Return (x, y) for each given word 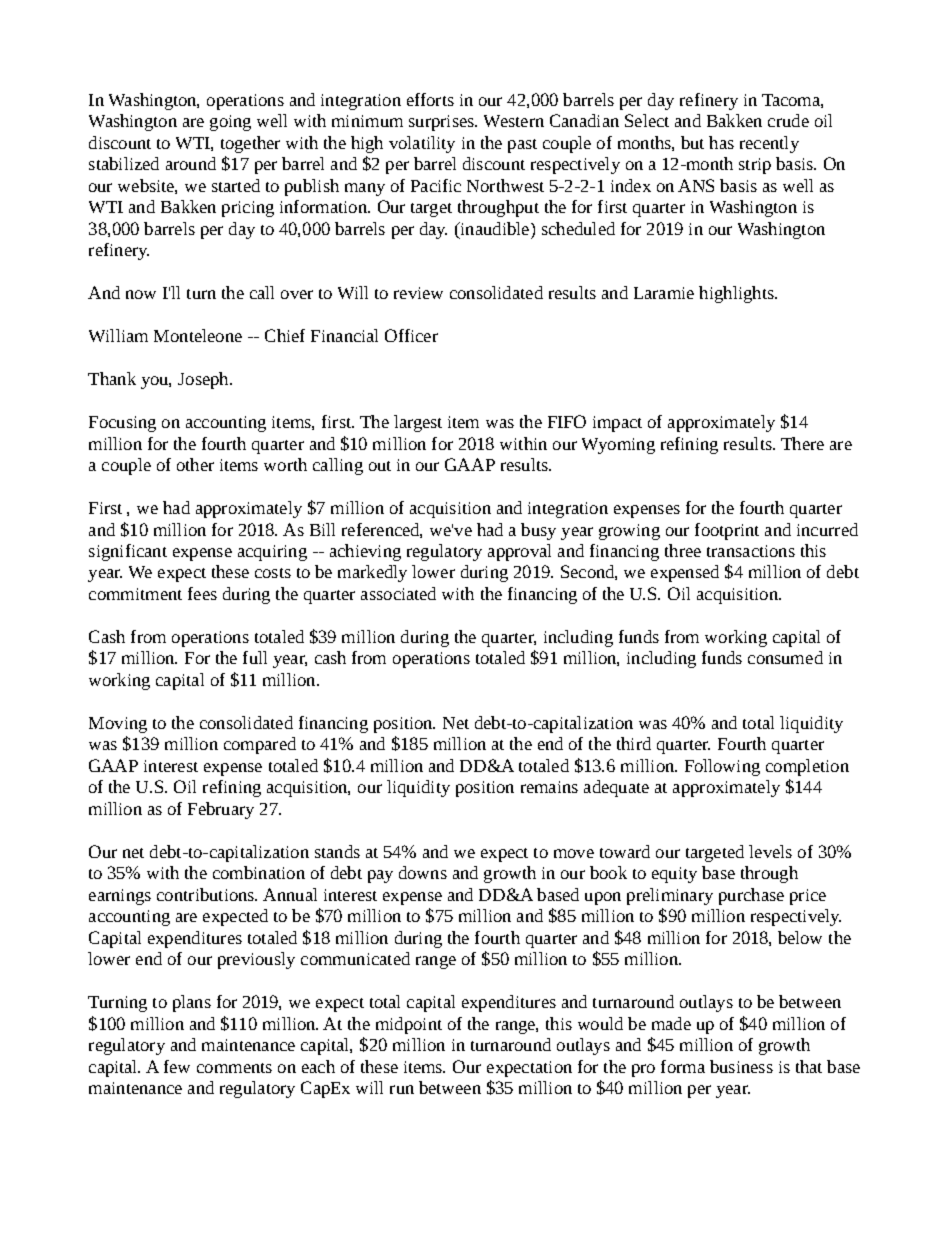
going (230, 123)
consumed (785, 657)
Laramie (664, 293)
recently (769, 144)
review (418, 293)
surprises (442, 123)
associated (398, 593)
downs (423, 872)
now (141, 294)
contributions (206, 894)
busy (538, 531)
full (255, 657)
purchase (751, 896)
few (177, 1066)
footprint (727, 531)
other (195, 464)
